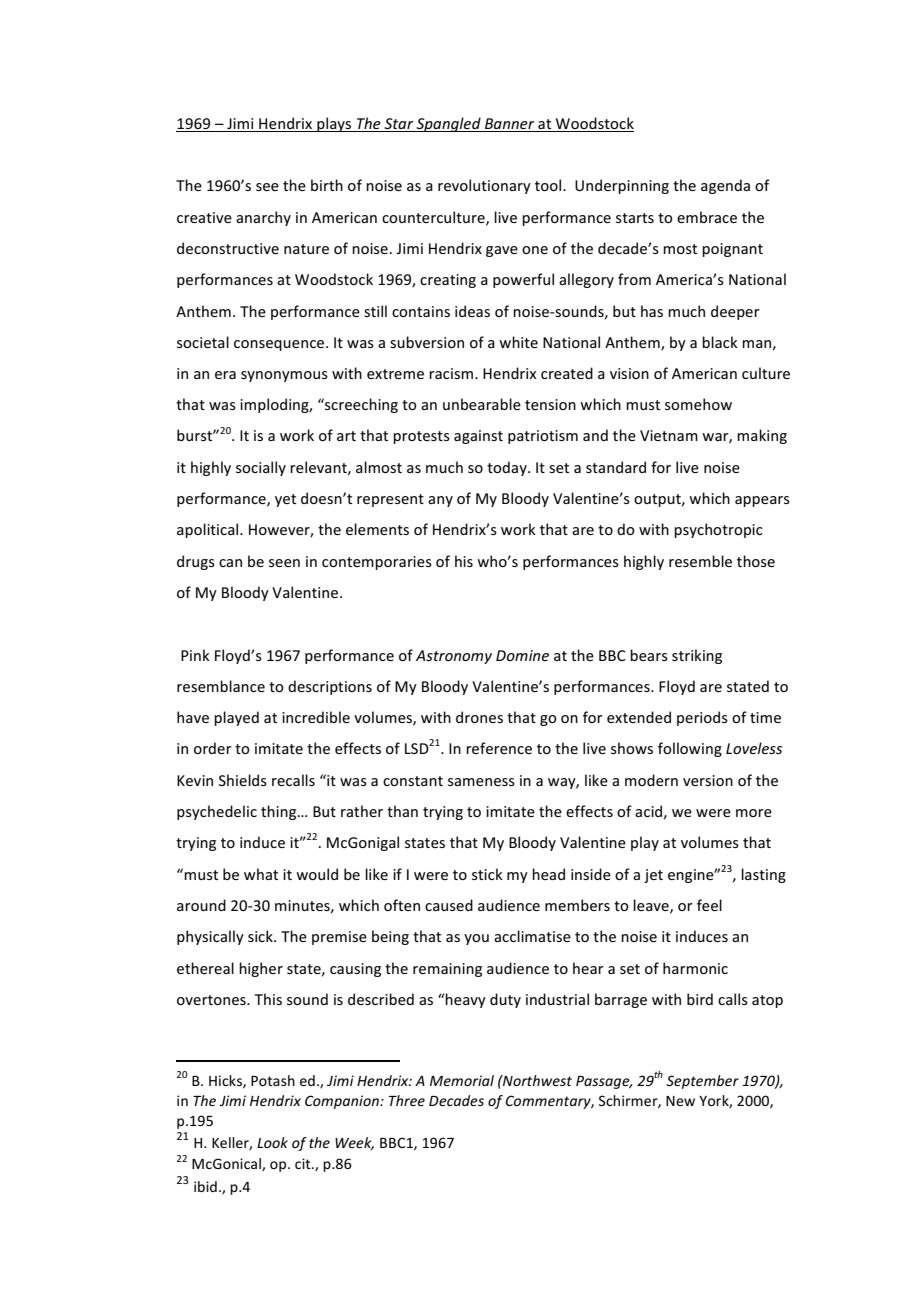 The image size is (924, 1308). I want to click on agenda, so click(725, 186).
